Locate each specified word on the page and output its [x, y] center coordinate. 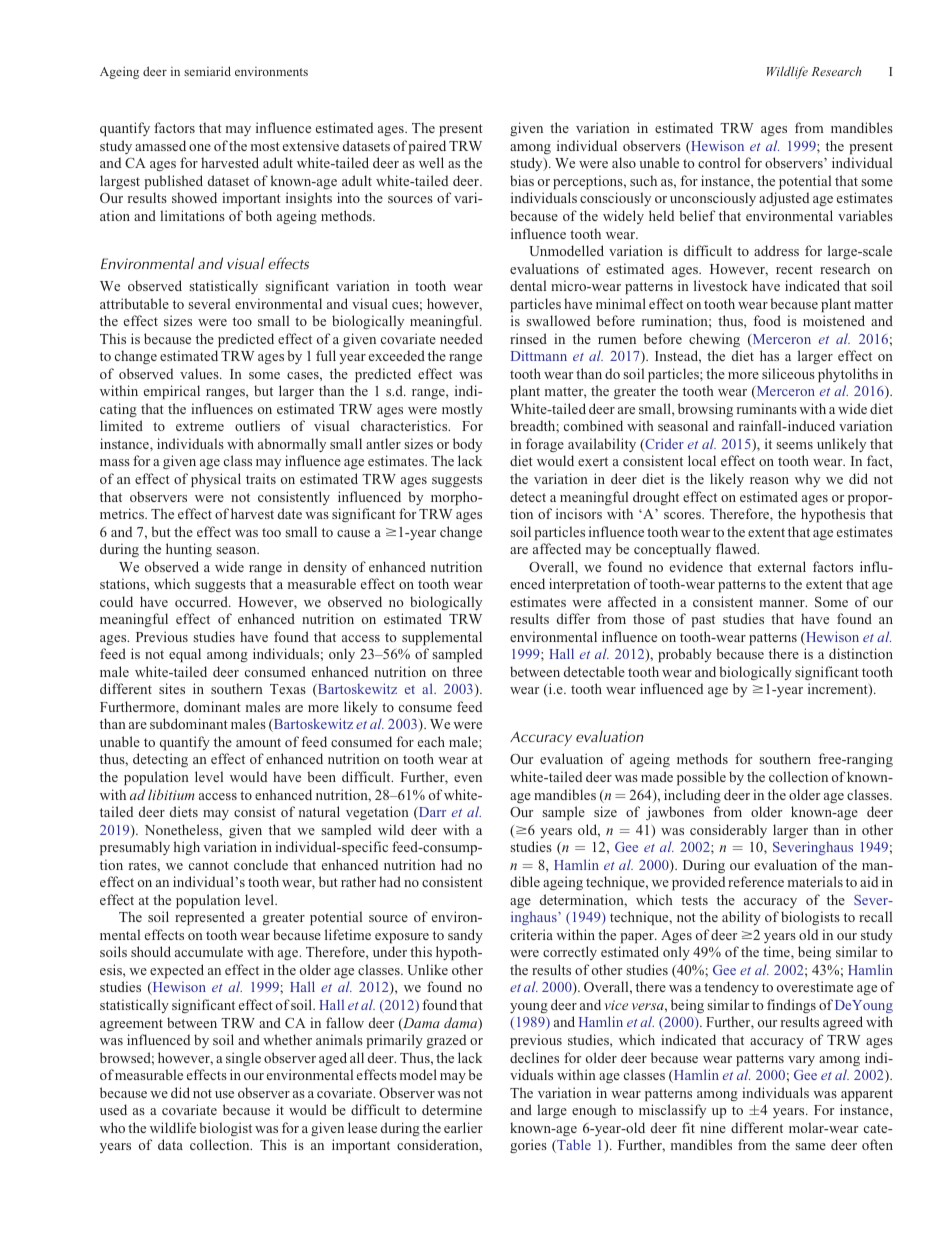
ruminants [767, 408]
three [467, 671]
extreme [200, 426]
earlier [463, 1127]
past [703, 621]
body [467, 445]
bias [522, 180]
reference [756, 881]
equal [185, 655]
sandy [465, 936]
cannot [209, 865]
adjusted [784, 199]
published [173, 182]
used [113, 1109]
